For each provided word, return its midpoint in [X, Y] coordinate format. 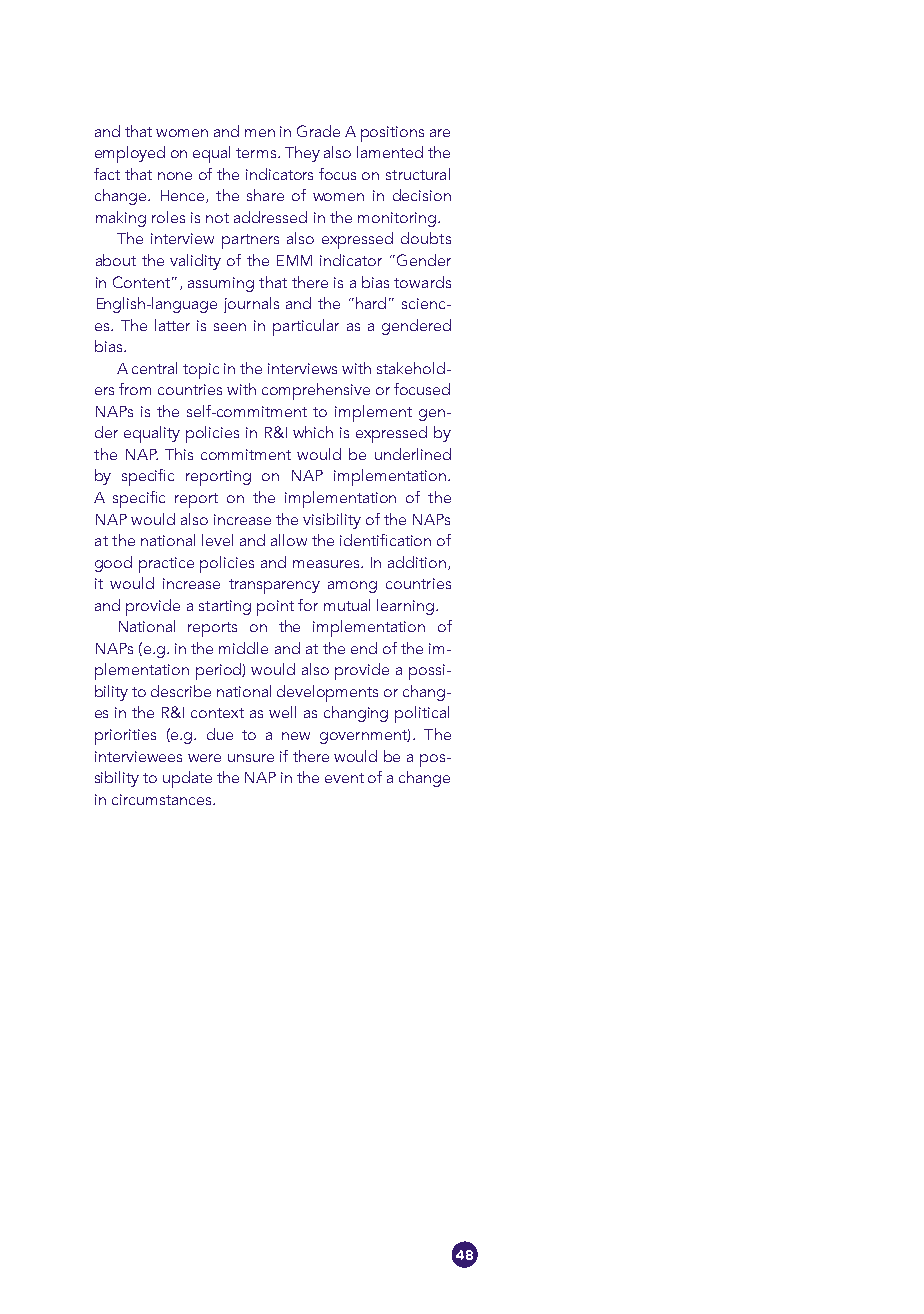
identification [385, 540]
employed [130, 154]
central [154, 368]
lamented [390, 152]
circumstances [163, 799]
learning [405, 607]
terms [257, 153]
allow [289, 540]
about [116, 260]
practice [166, 565]
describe [181, 691]
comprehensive [316, 391]
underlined [413, 454]
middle [243, 648]
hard [371, 303]
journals [251, 305]
